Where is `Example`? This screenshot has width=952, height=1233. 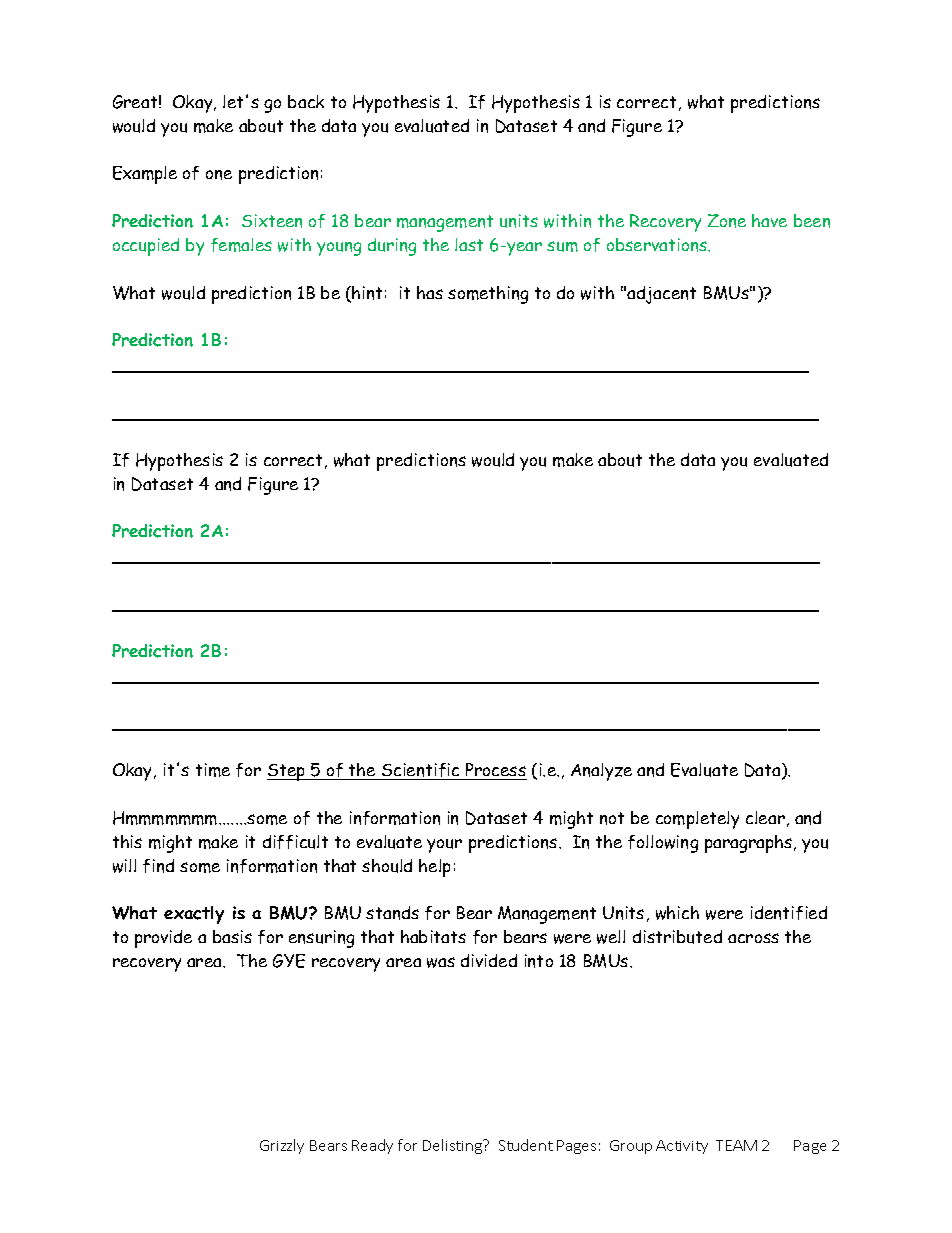
Example is located at coordinates (145, 175).
